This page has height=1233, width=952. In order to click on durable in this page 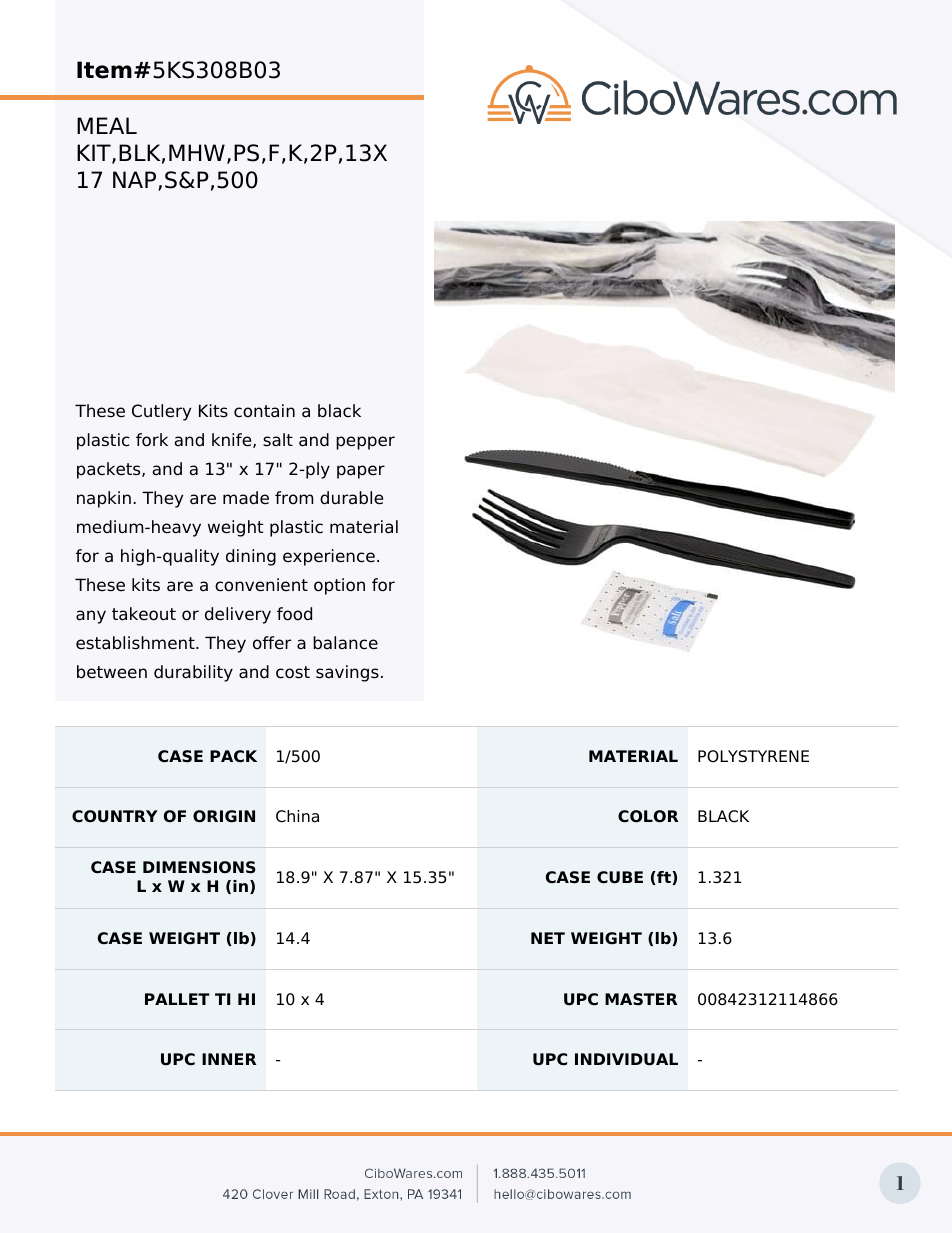, I will do `click(351, 498)`.
